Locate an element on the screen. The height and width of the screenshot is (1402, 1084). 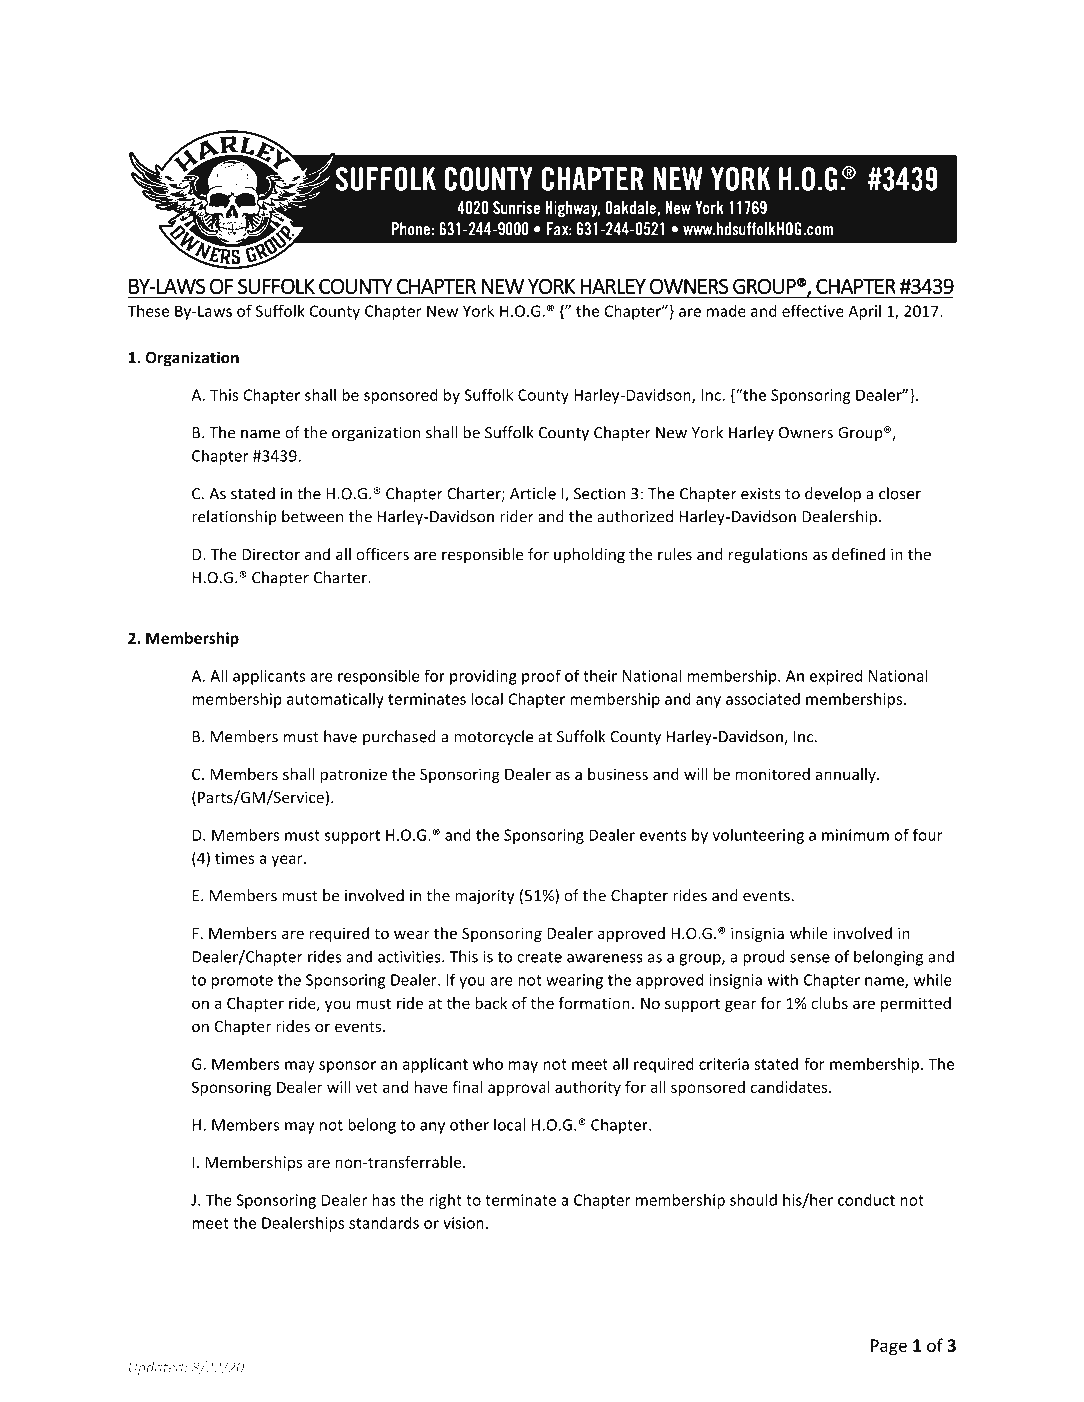
Director is located at coordinates (271, 554).
